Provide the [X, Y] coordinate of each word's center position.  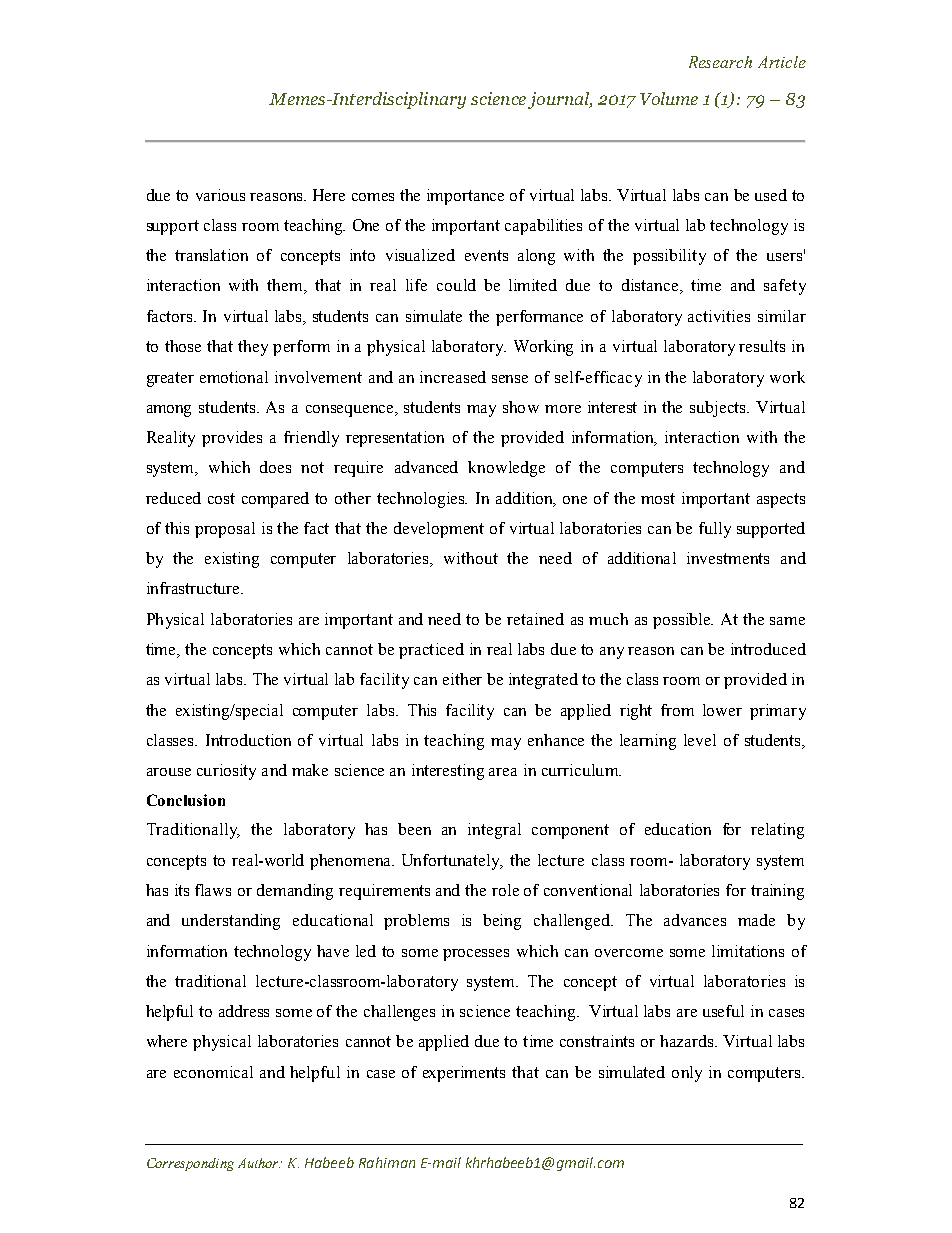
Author [259, 1163]
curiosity [226, 772]
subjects [719, 409]
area [503, 772]
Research [720, 62]
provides [232, 439]
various [220, 195]
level [700, 740]
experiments [464, 1074]
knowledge [506, 469]
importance [465, 197]
